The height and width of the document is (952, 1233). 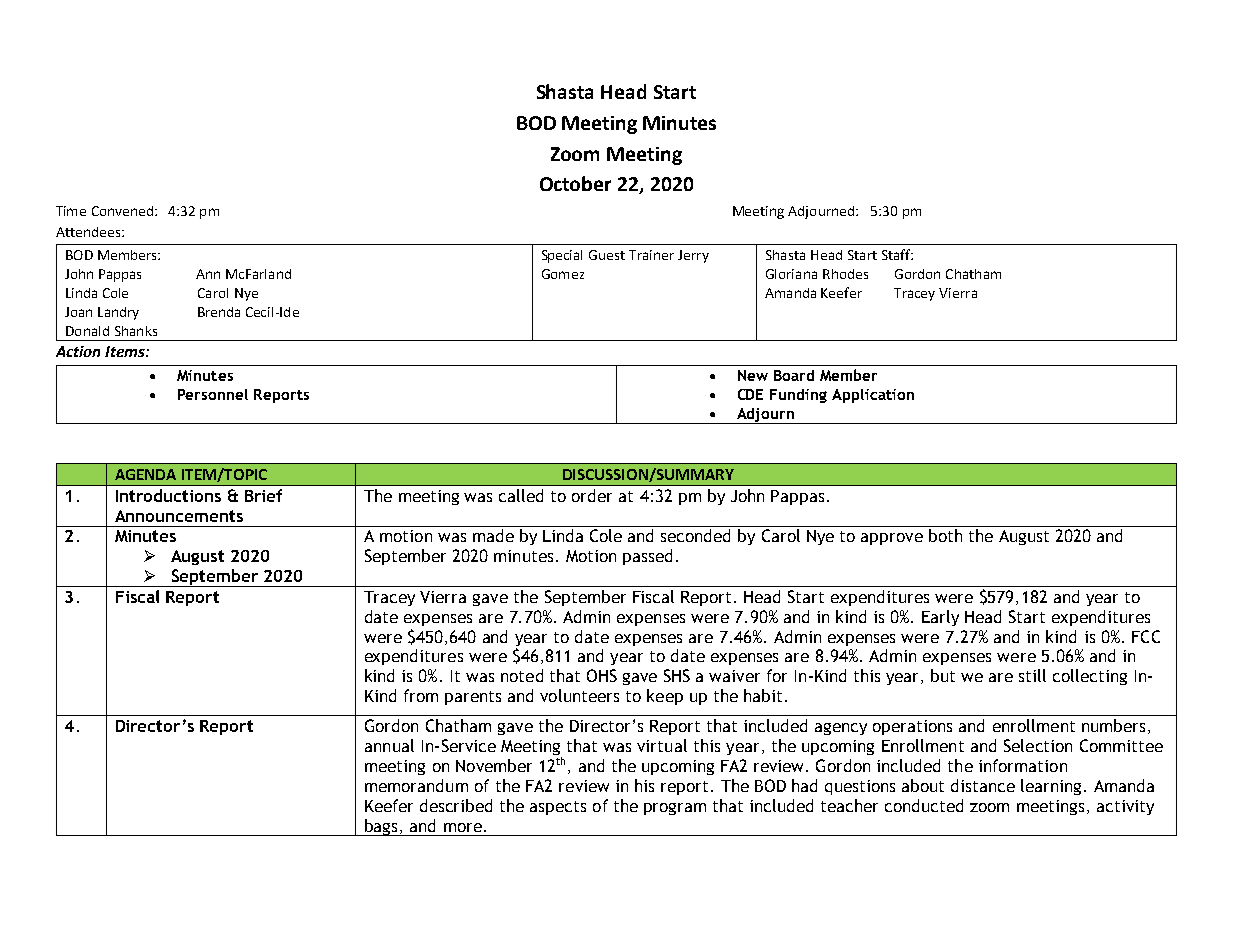 What do you see at coordinates (136, 331) in the document?
I see `Shanks` at bounding box center [136, 331].
